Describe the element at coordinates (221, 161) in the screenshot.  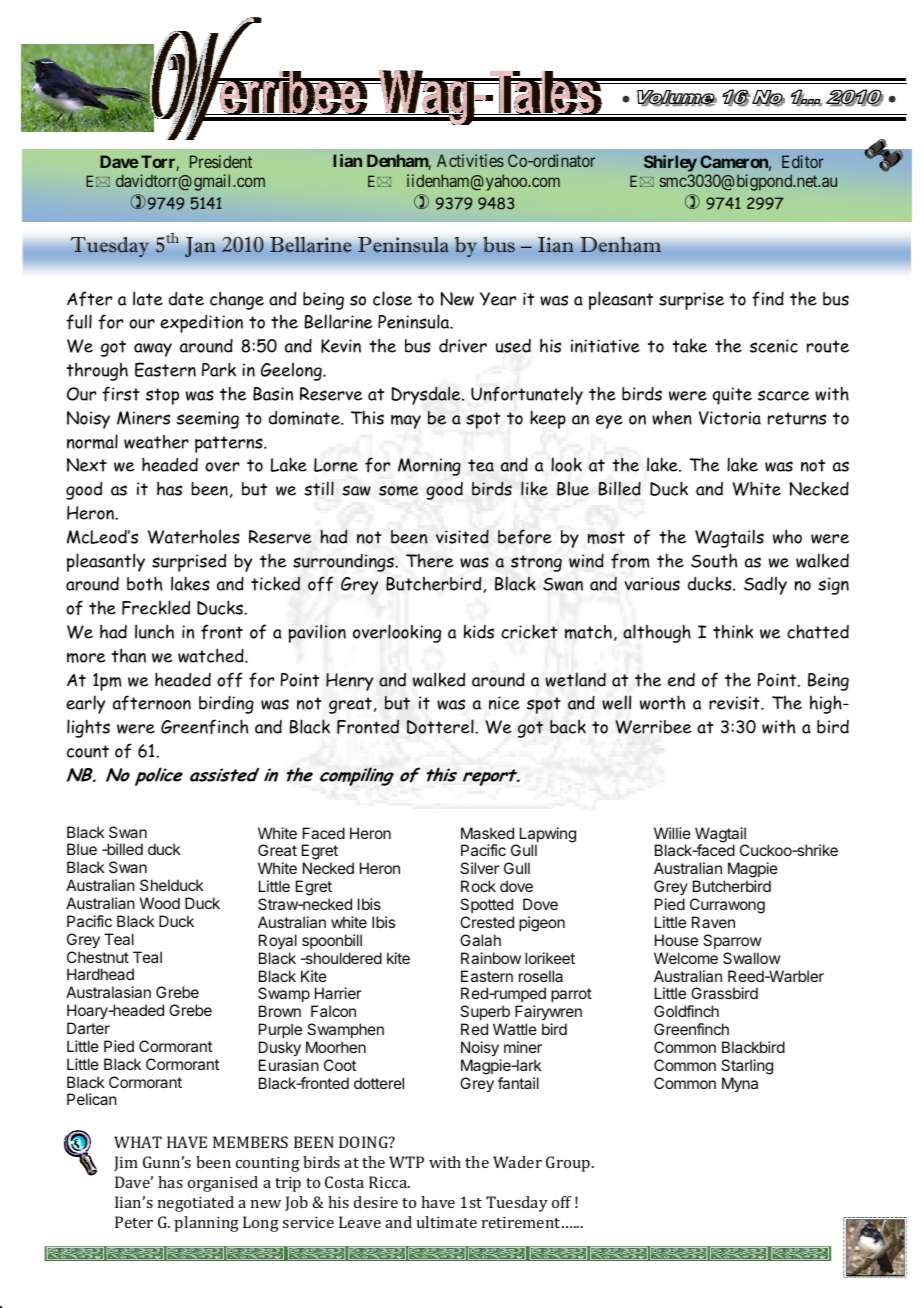
I see `President` at that location.
